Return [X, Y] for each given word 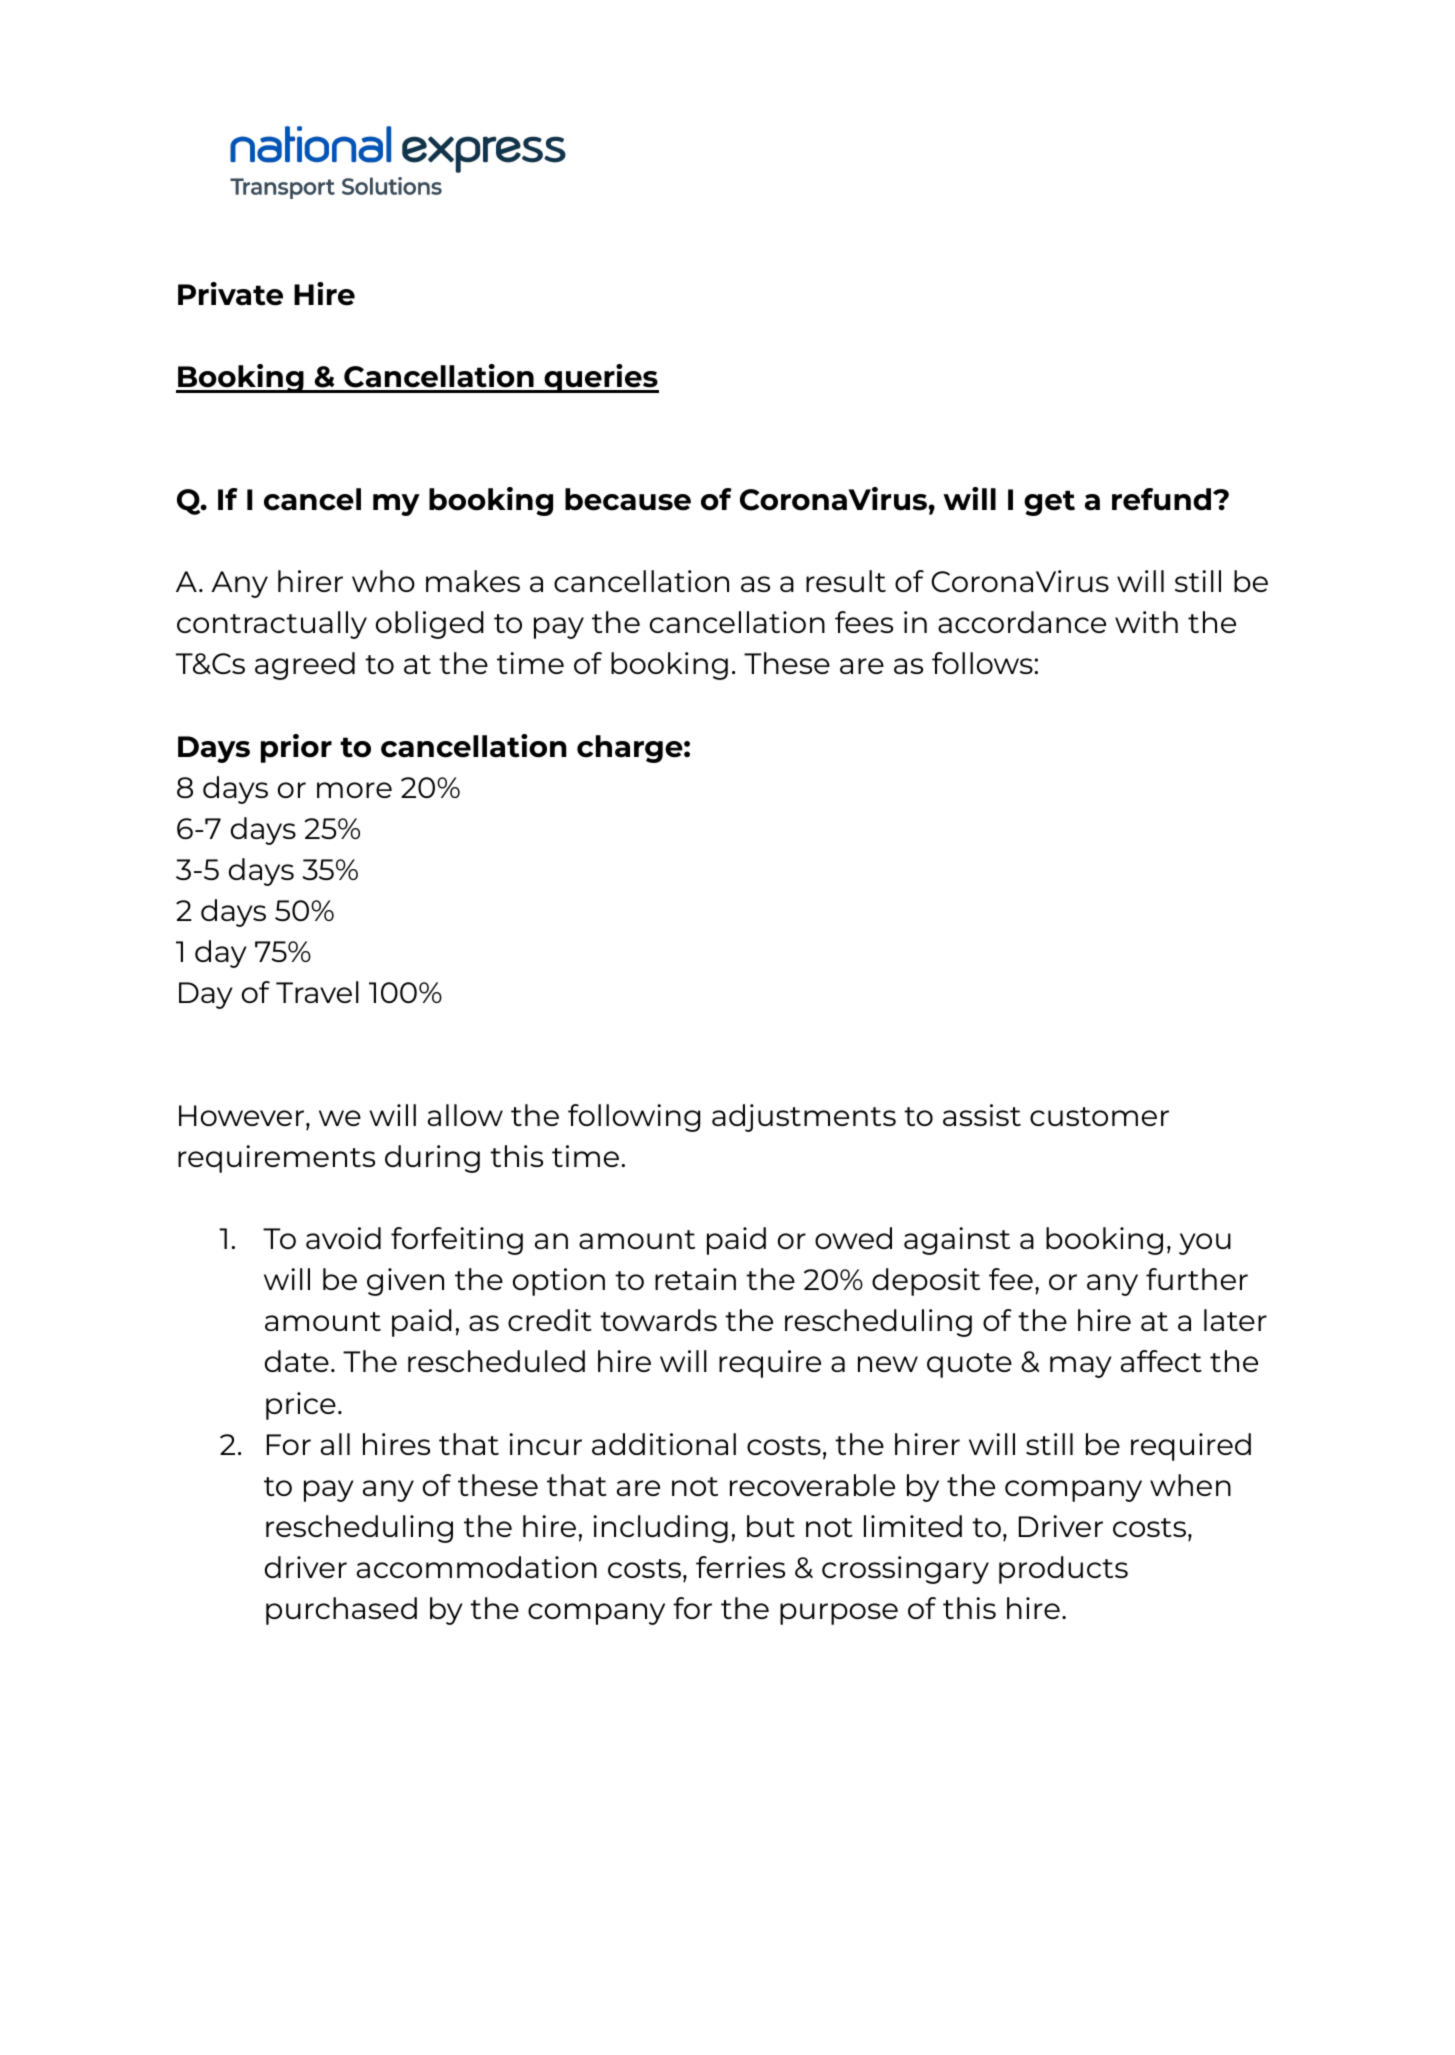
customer [1099, 1116]
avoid [343, 1238]
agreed [305, 666]
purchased [341, 1611]
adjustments [804, 1118]
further [1197, 1279]
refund [1163, 499]
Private [230, 294]
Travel [317, 992]
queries [600, 378]
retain [695, 1279]
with [1146, 622]
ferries [740, 1567]
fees [864, 622]
